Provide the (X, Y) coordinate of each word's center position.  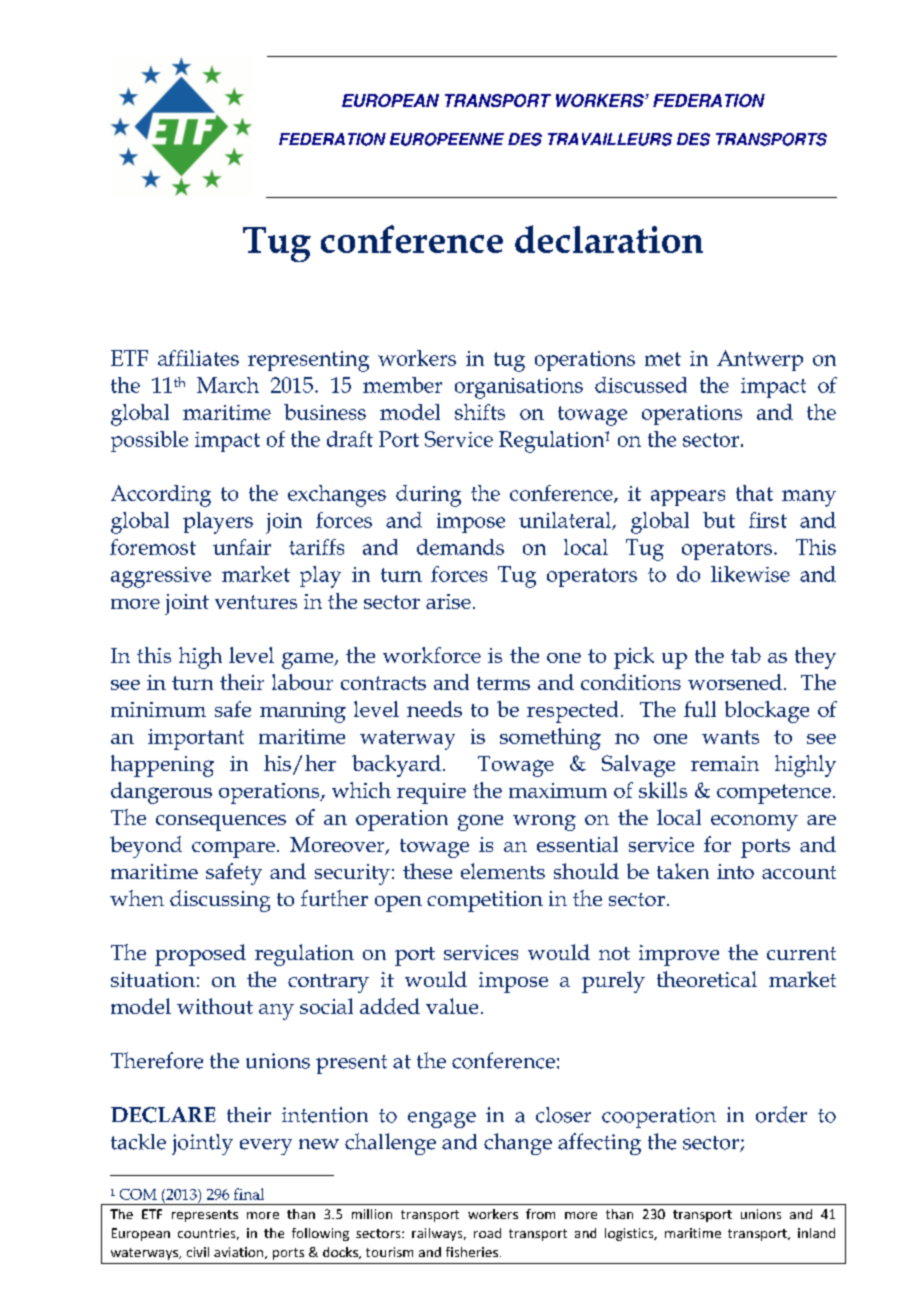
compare (233, 850)
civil (198, 1252)
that (754, 493)
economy (754, 823)
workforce (432, 655)
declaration (609, 239)
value (452, 1006)
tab (746, 655)
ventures (256, 602)
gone (480, 823)
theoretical (707, 979)
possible (149, 441)
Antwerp (760, 360)
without (215, 1006)
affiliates (198, 358)
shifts (480, 412)
